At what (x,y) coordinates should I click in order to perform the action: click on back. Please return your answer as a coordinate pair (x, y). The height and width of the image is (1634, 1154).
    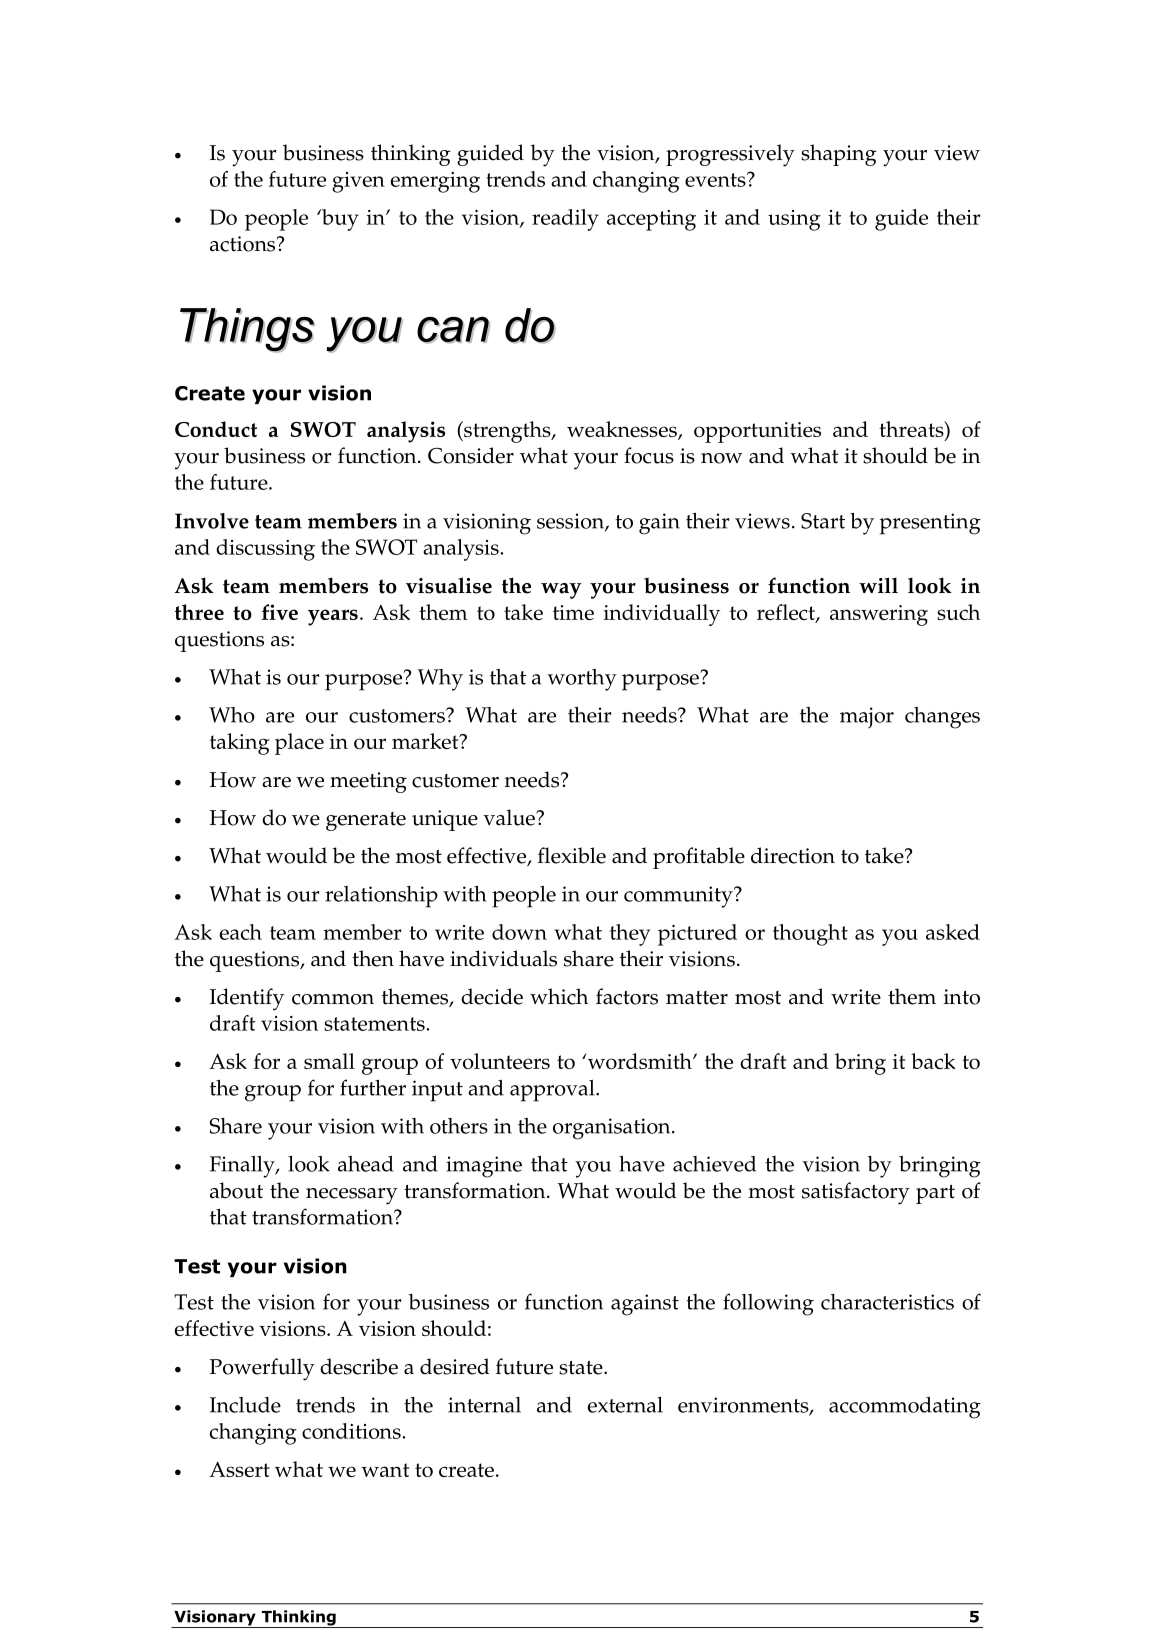
    Looking at the image, I should click on (933, 1061).
